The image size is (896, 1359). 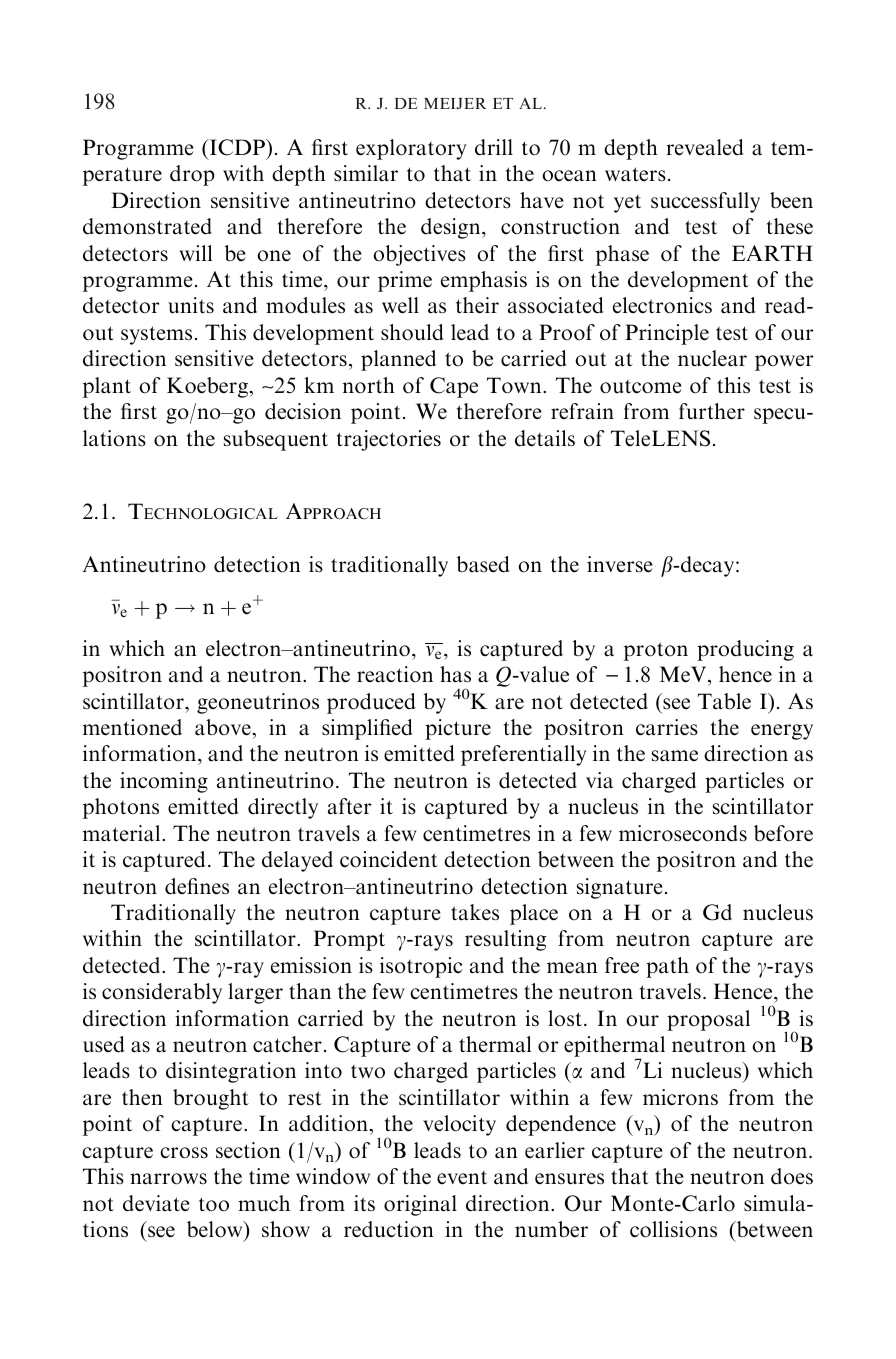 I want to click on producing, so click(x=745, y=650).
